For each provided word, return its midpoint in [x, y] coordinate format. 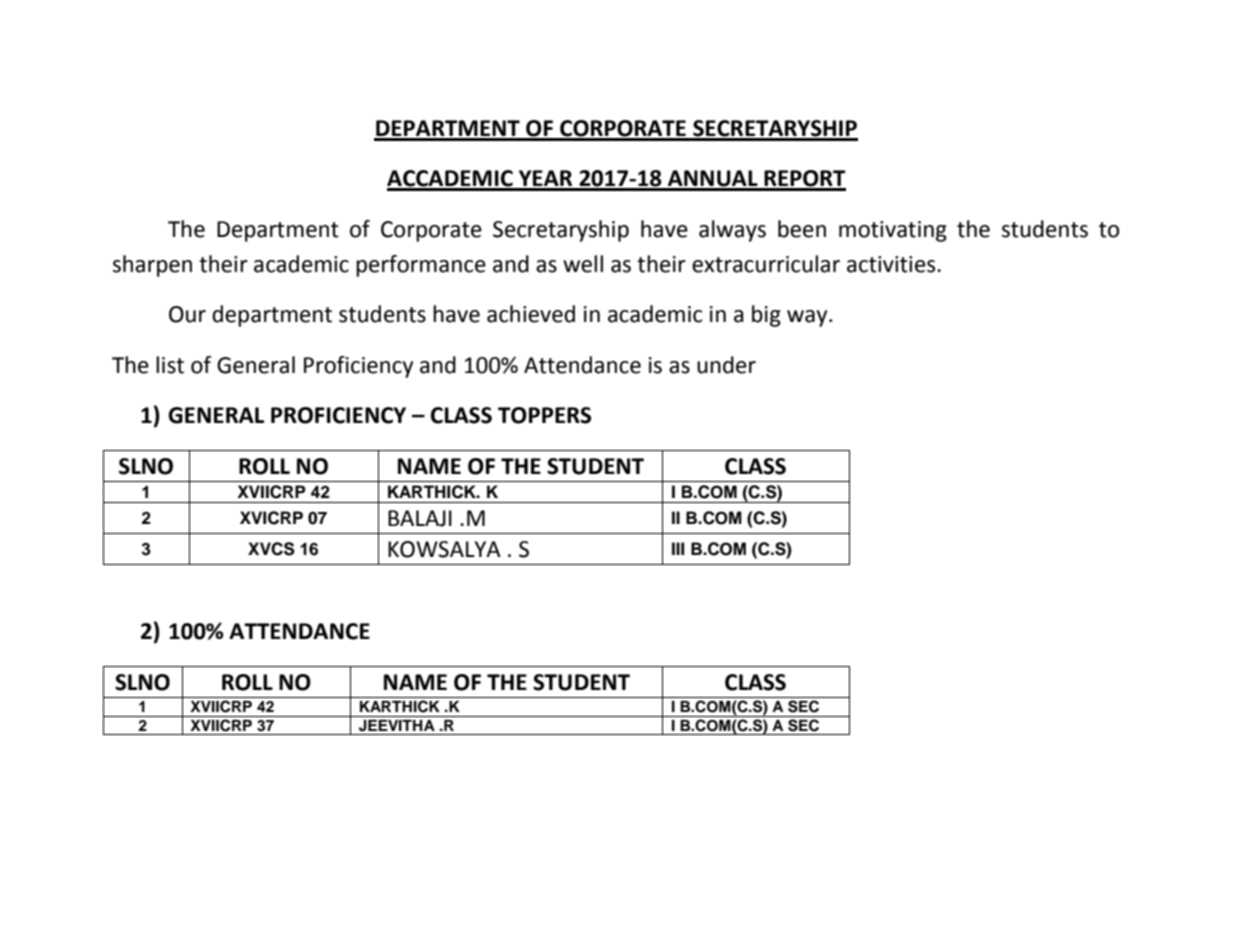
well [583, 264]
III [678, 548]
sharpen [152, 266]
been [802, 229]
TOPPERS [544, 415]
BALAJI [420, 518]
